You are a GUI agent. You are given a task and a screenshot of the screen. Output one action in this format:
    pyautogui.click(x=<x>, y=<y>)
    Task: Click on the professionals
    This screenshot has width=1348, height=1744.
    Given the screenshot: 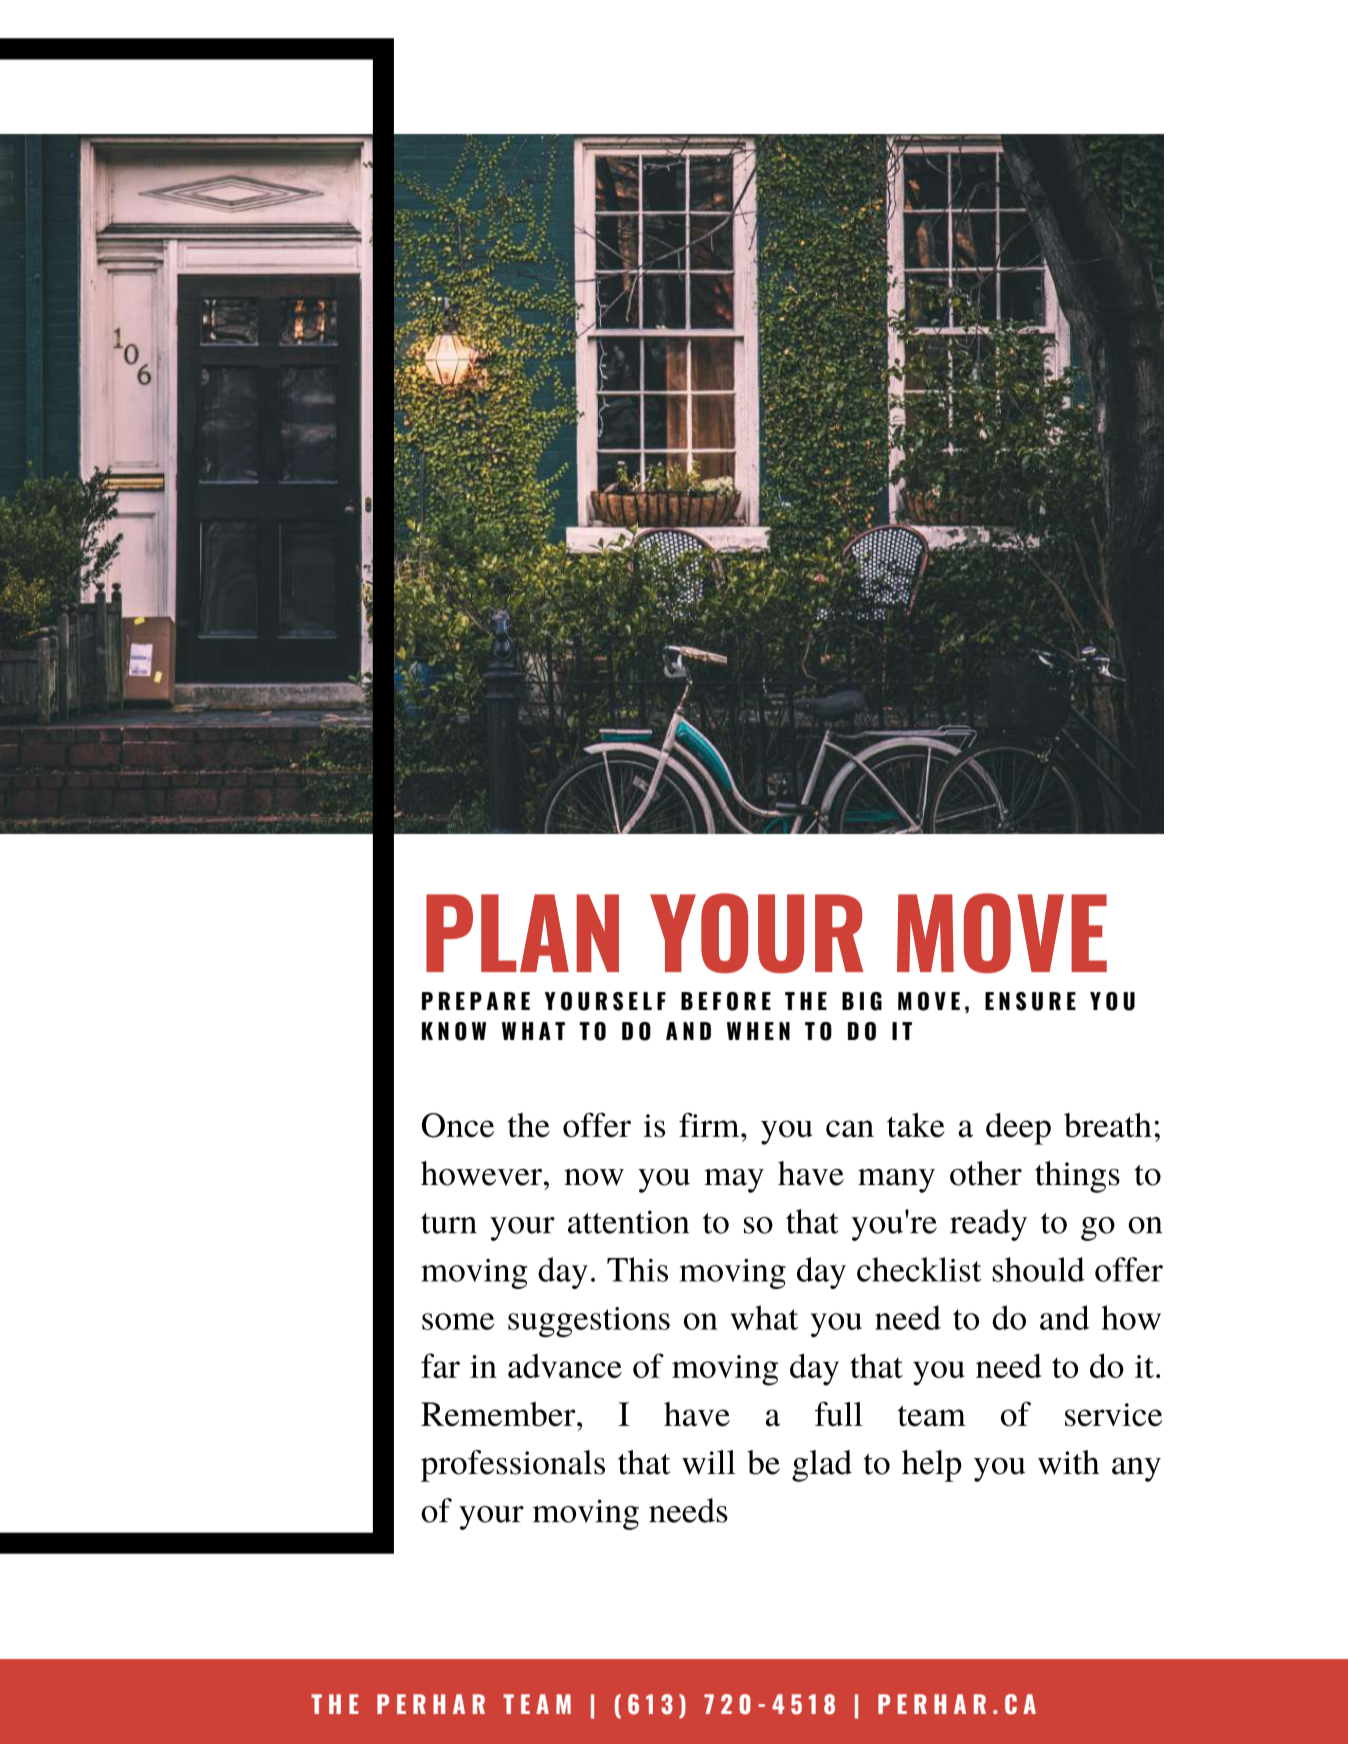 What is the action you would take?
    pyautogui.click(x=513, y=1466)
